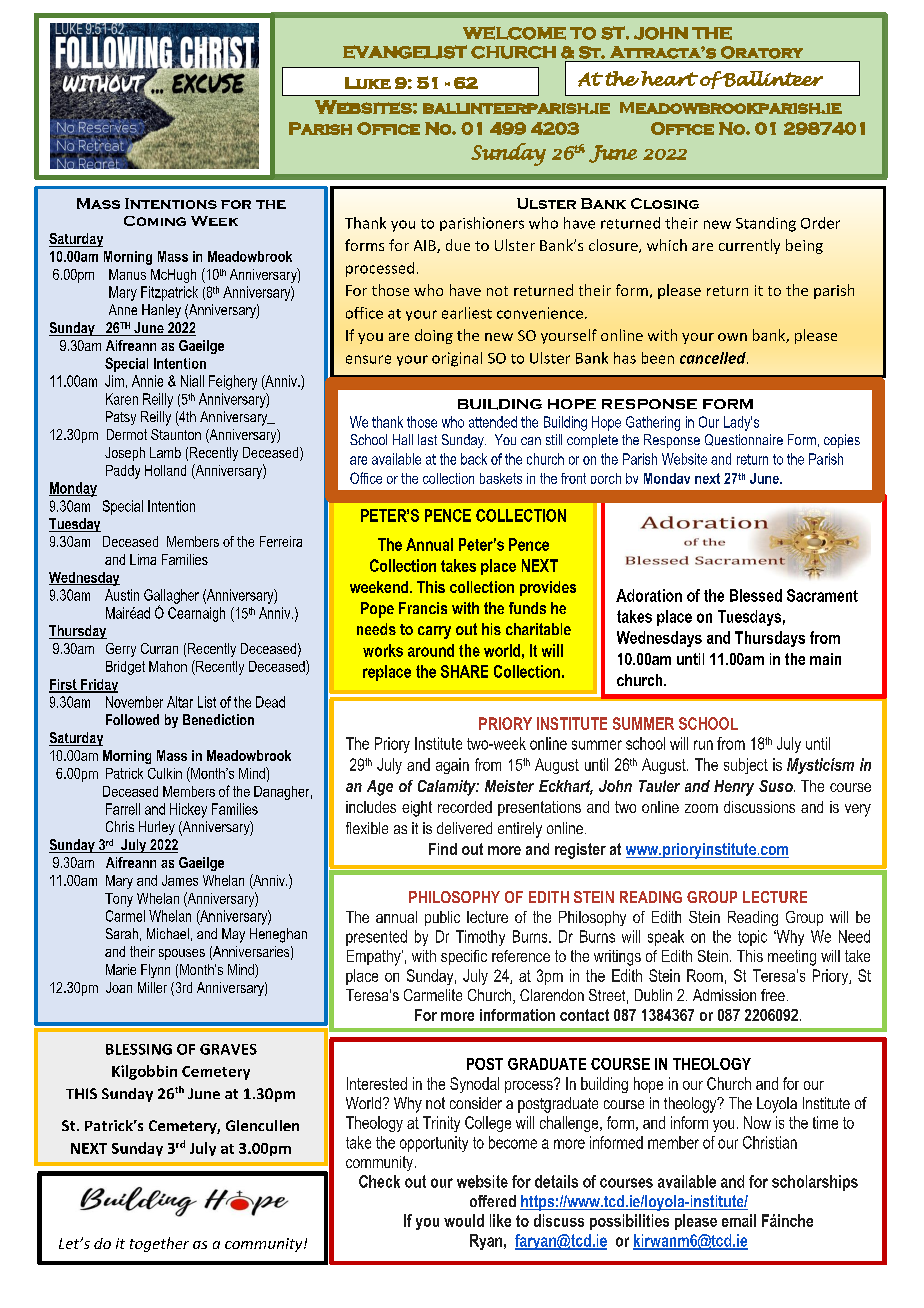  I want to click on back, so click(474, 459).
